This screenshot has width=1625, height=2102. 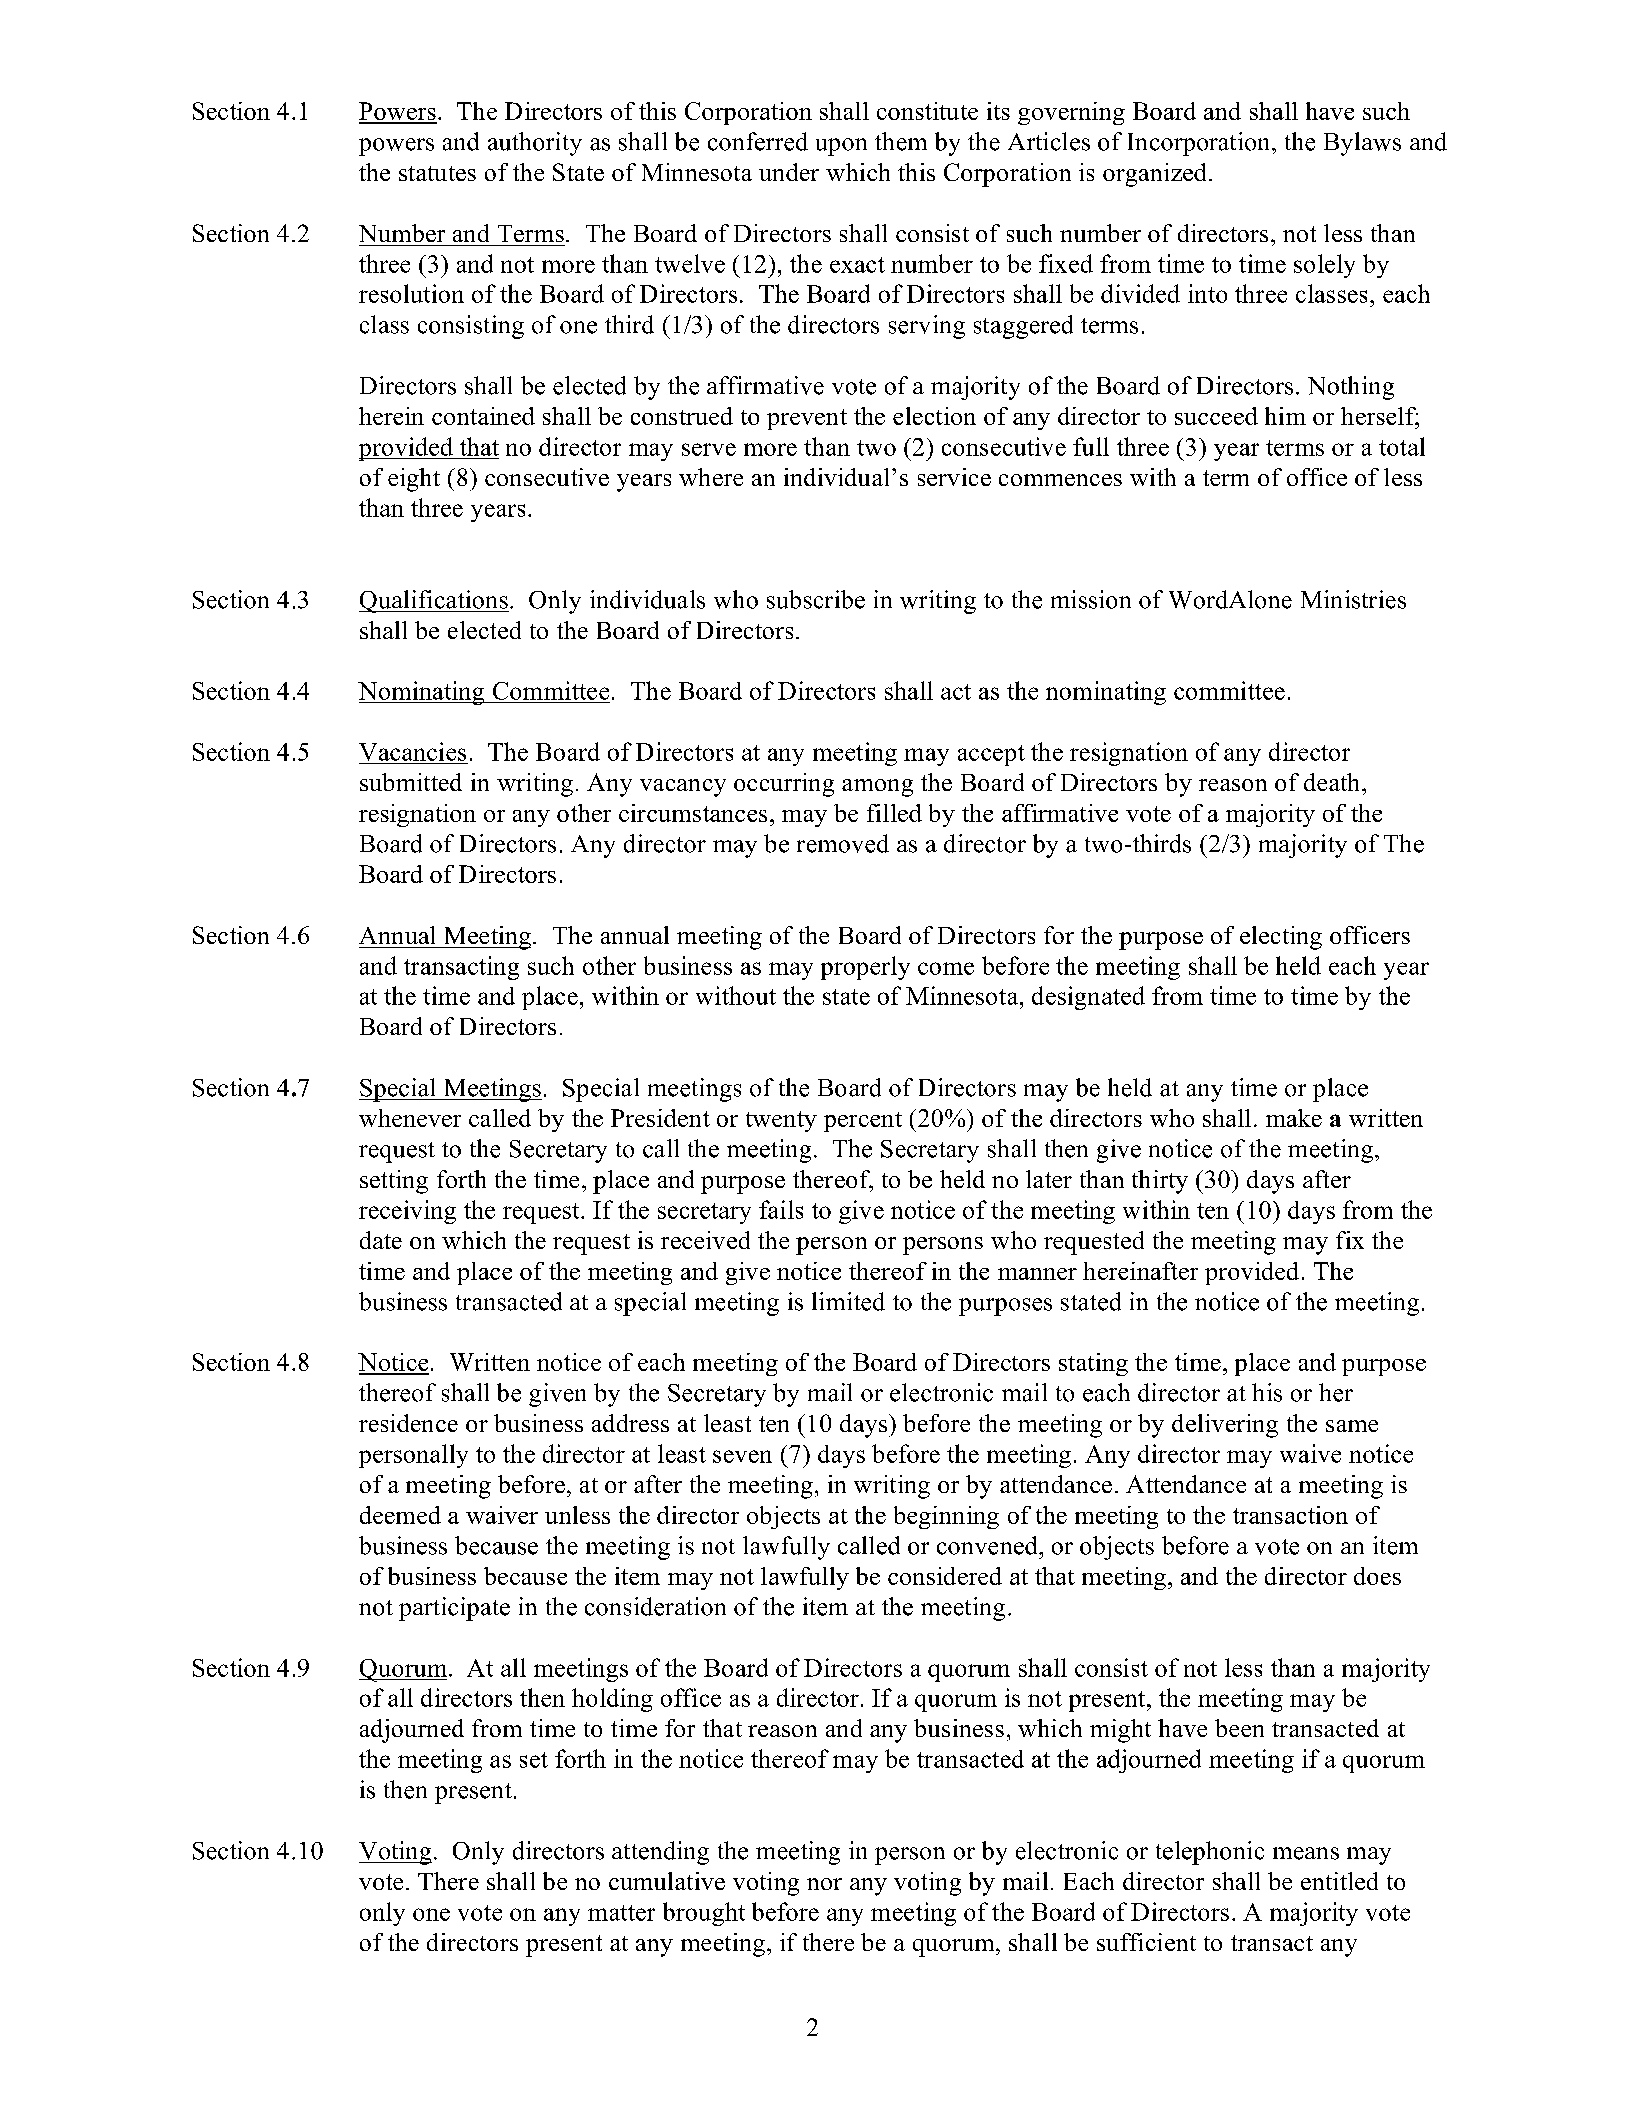 I want to click on whenever, so click(x=410, y=1118).
